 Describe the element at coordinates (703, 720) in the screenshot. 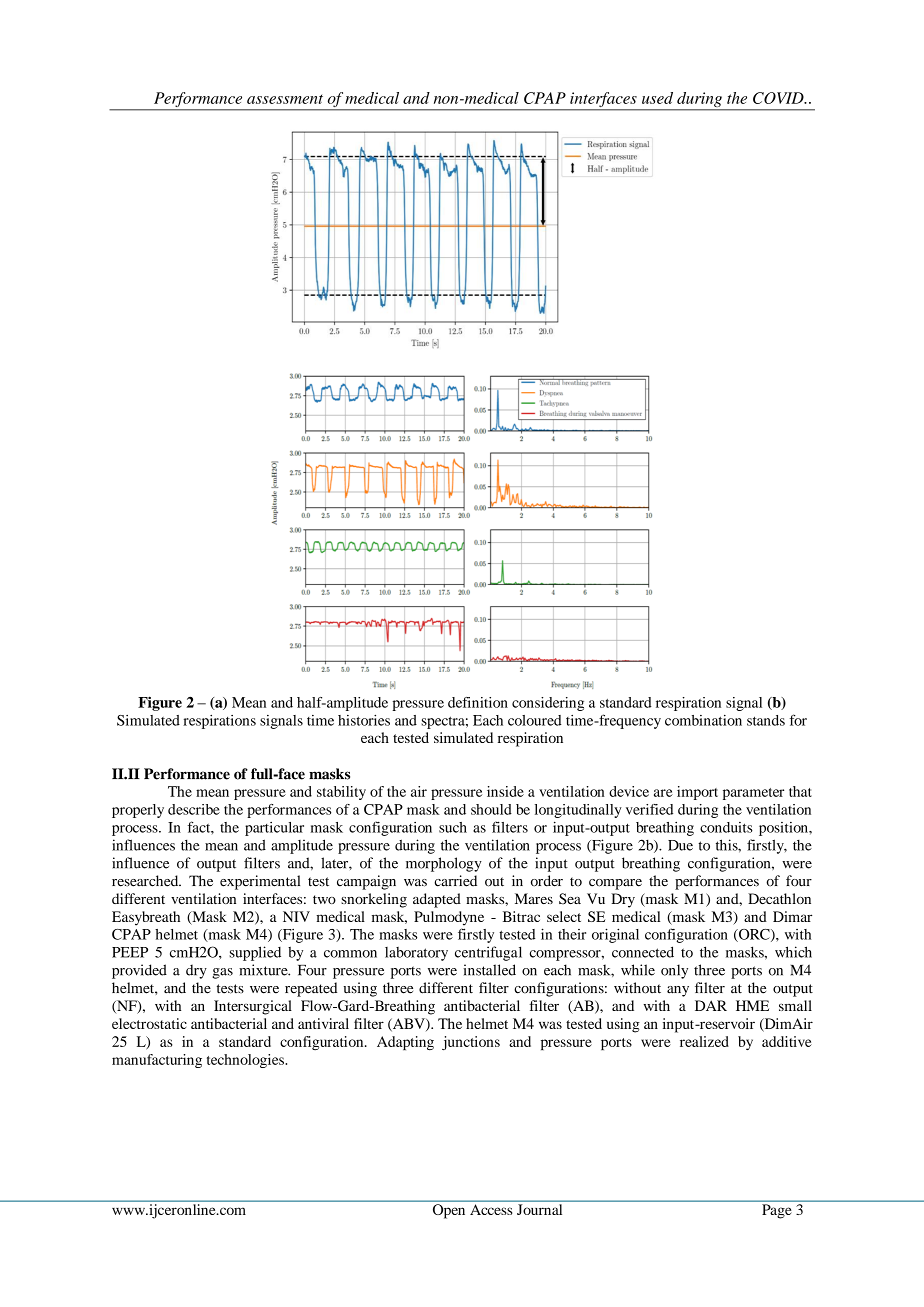

I see `combination` at that location.
